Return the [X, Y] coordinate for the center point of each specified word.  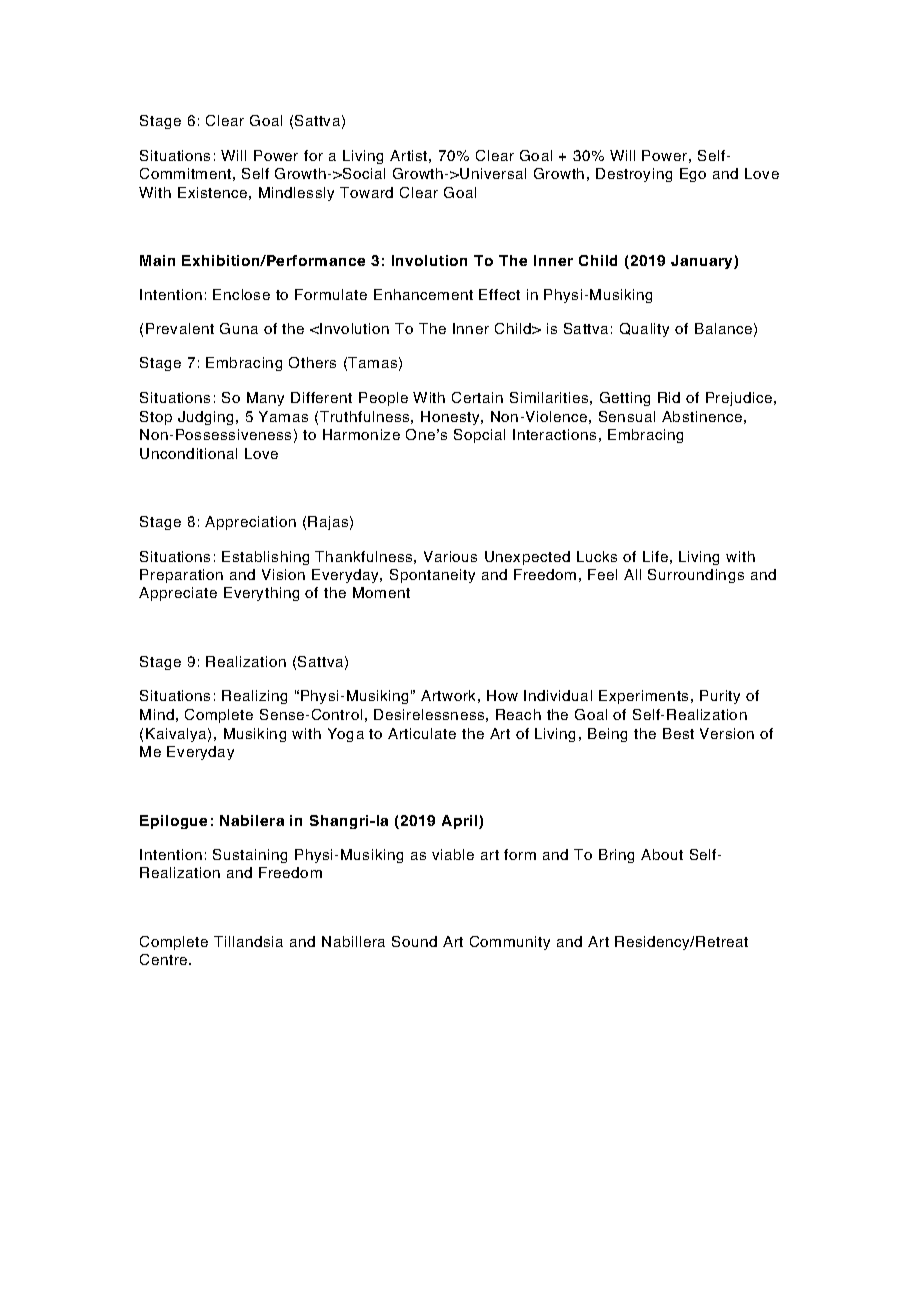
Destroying [634, 175]
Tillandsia [248, 941]
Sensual [627, 416]
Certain [477, 397]
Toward [366, 192]
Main [157, 260]
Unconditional [188, 453]
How [502, 695]
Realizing [254, 697]
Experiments [643, 697]
